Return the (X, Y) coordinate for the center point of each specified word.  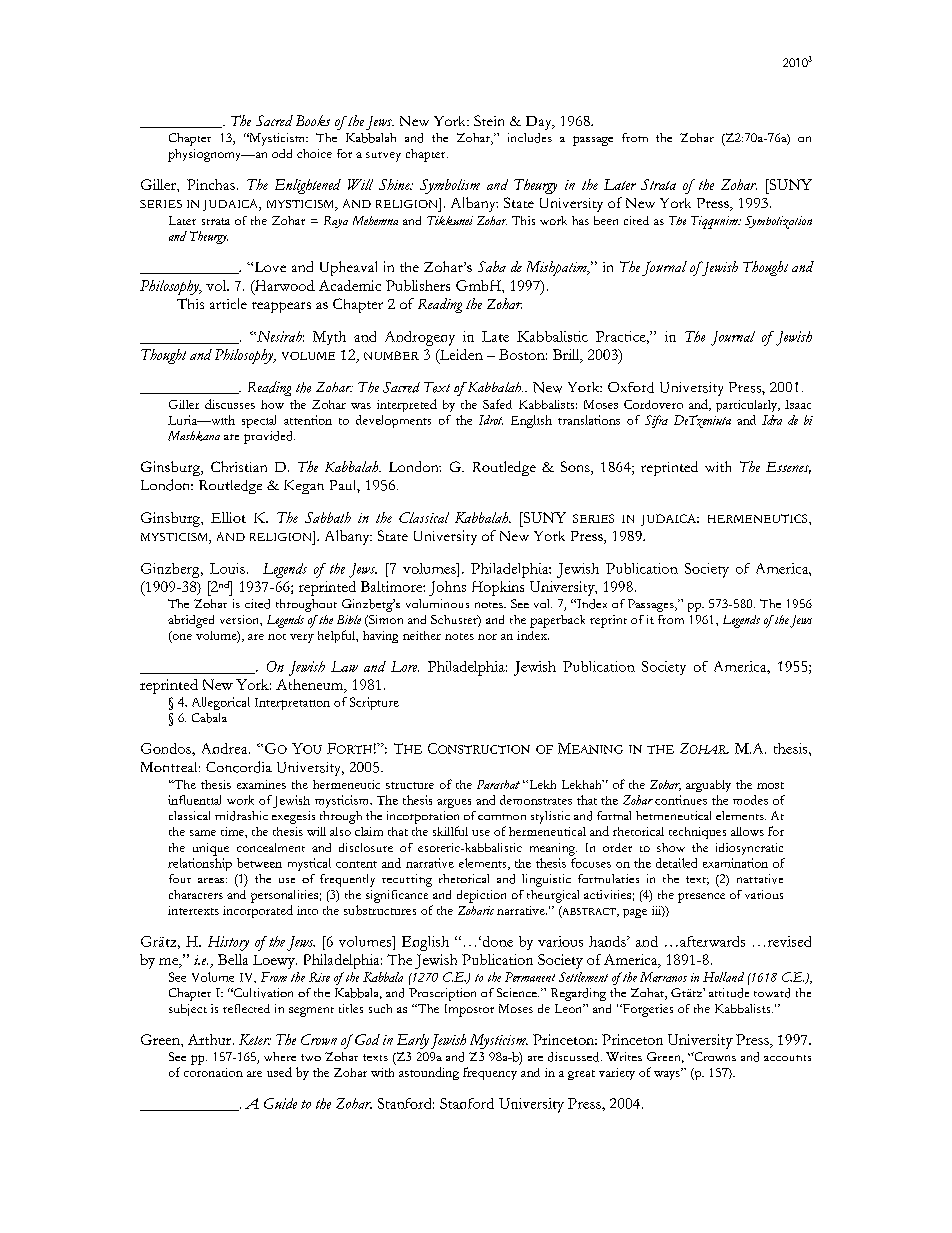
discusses (230, 404)
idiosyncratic (749, 849)
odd (282, 153)
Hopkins (498, 588)
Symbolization (778, 222)
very (302, 638)
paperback (557, 621)
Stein (489, 120)
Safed (497, 404)
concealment (271, 847)
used (279, 1072)
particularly (747, 406)
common (502, 817)
